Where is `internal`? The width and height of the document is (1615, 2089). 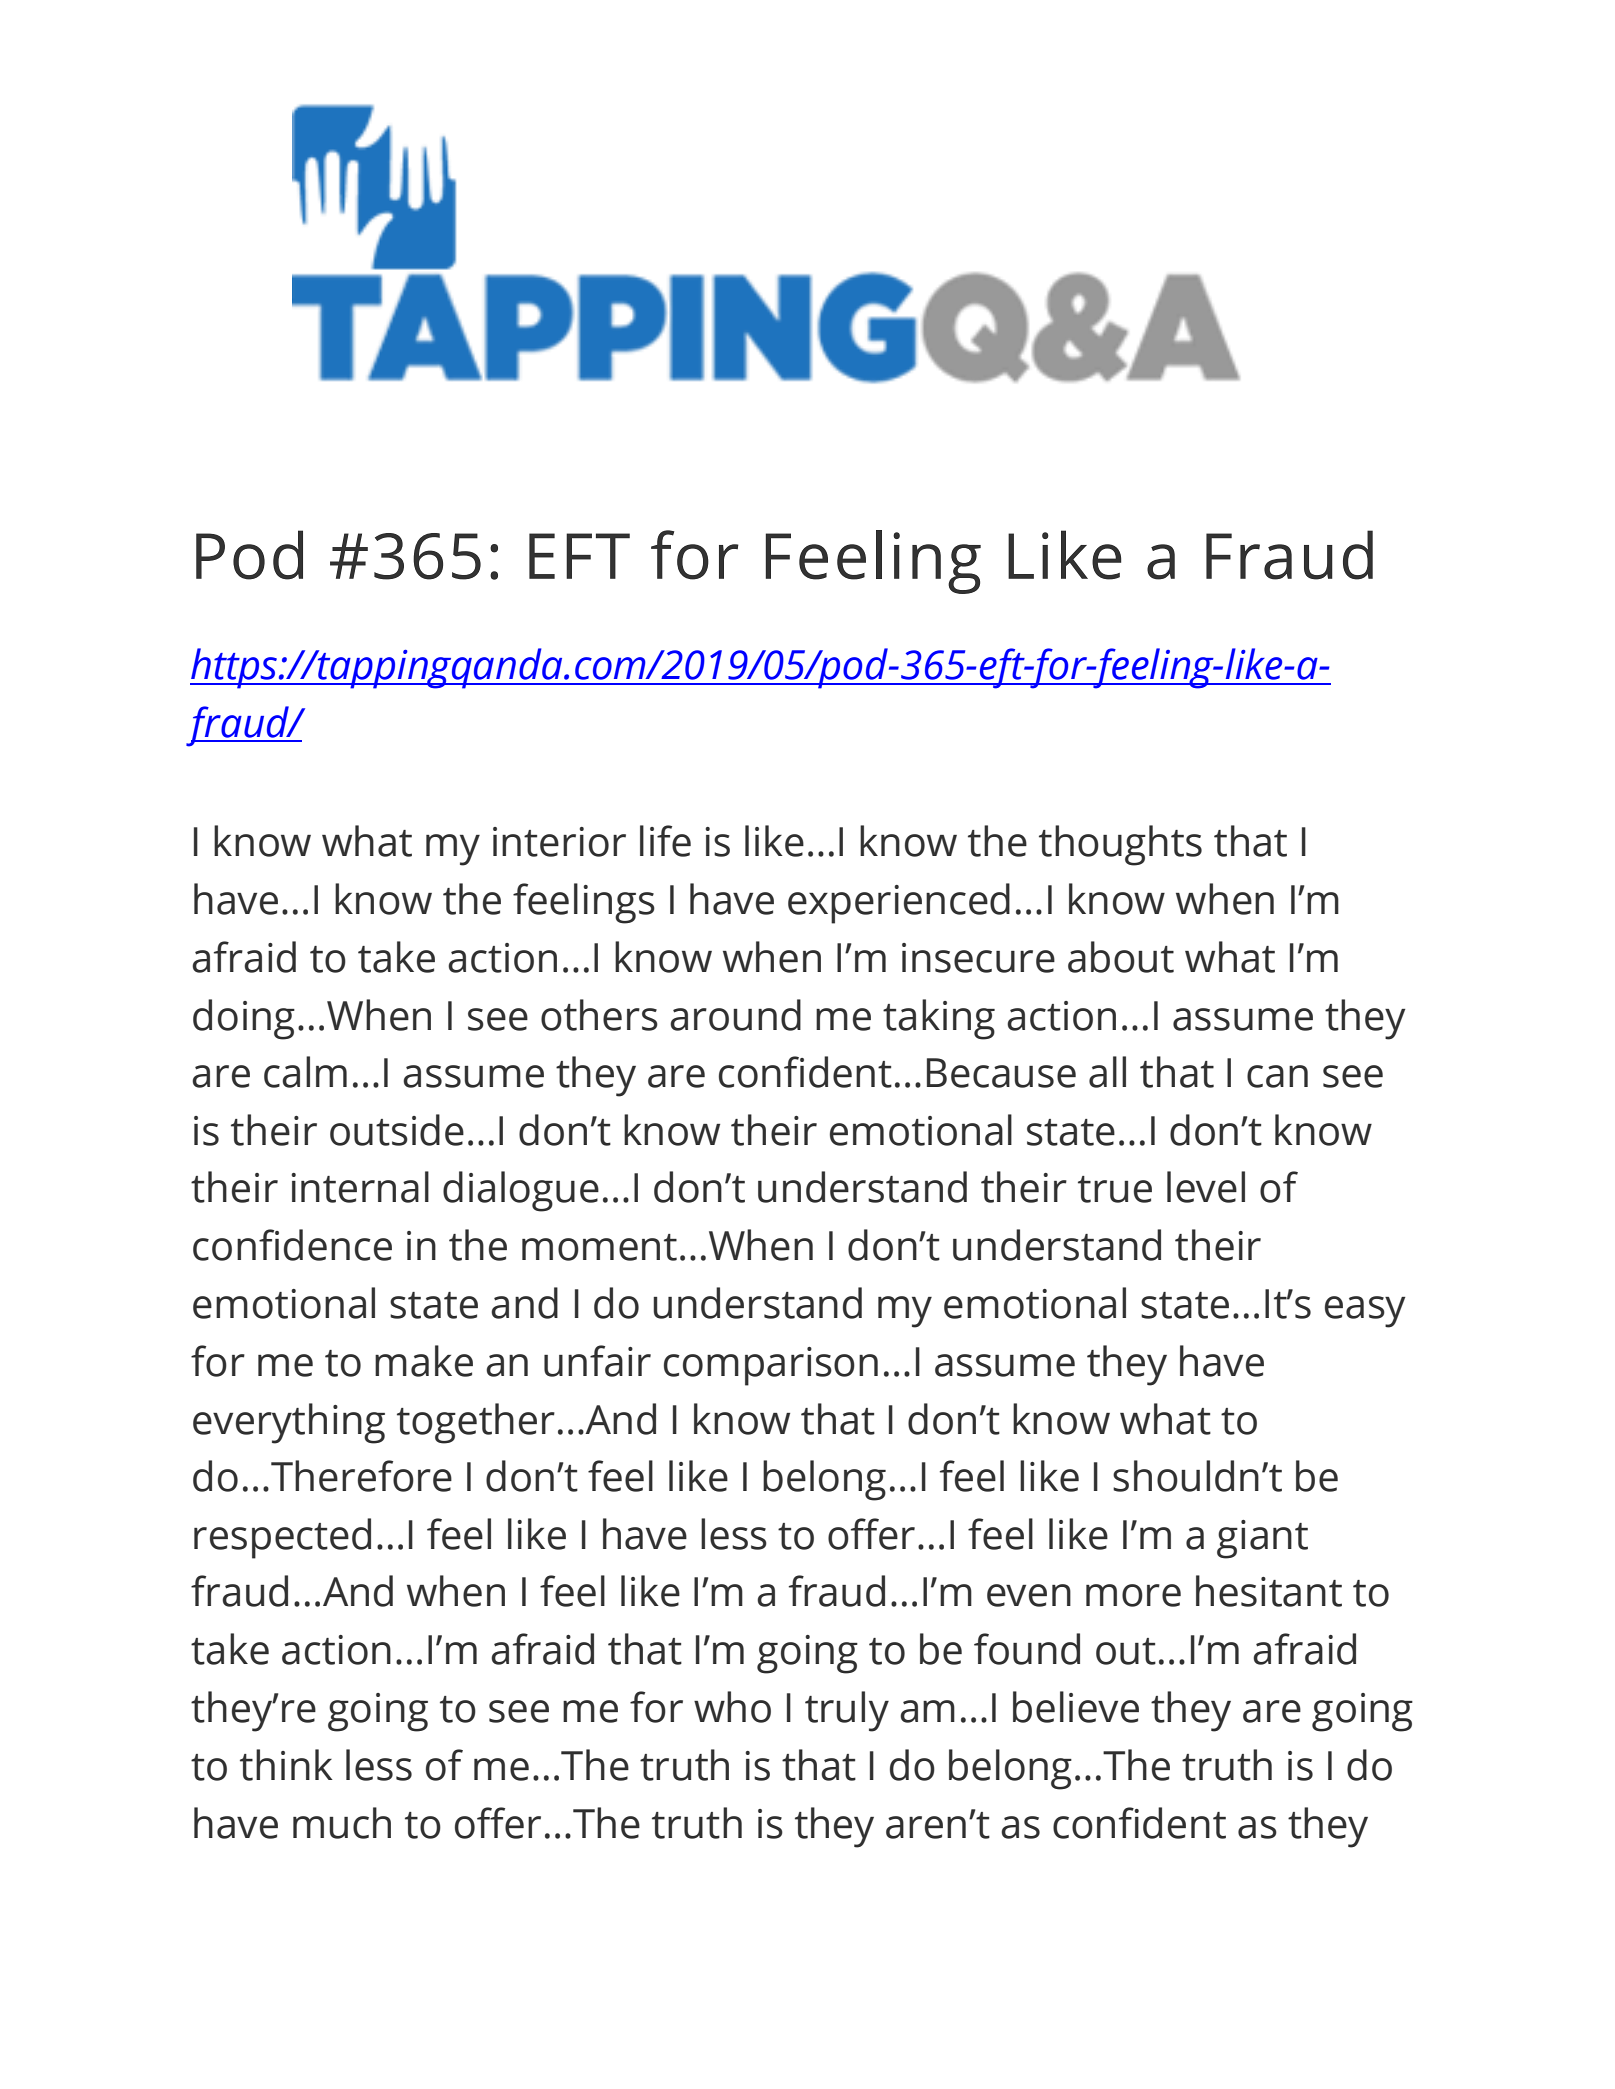
internal is located at coordinates (360, 1187).
